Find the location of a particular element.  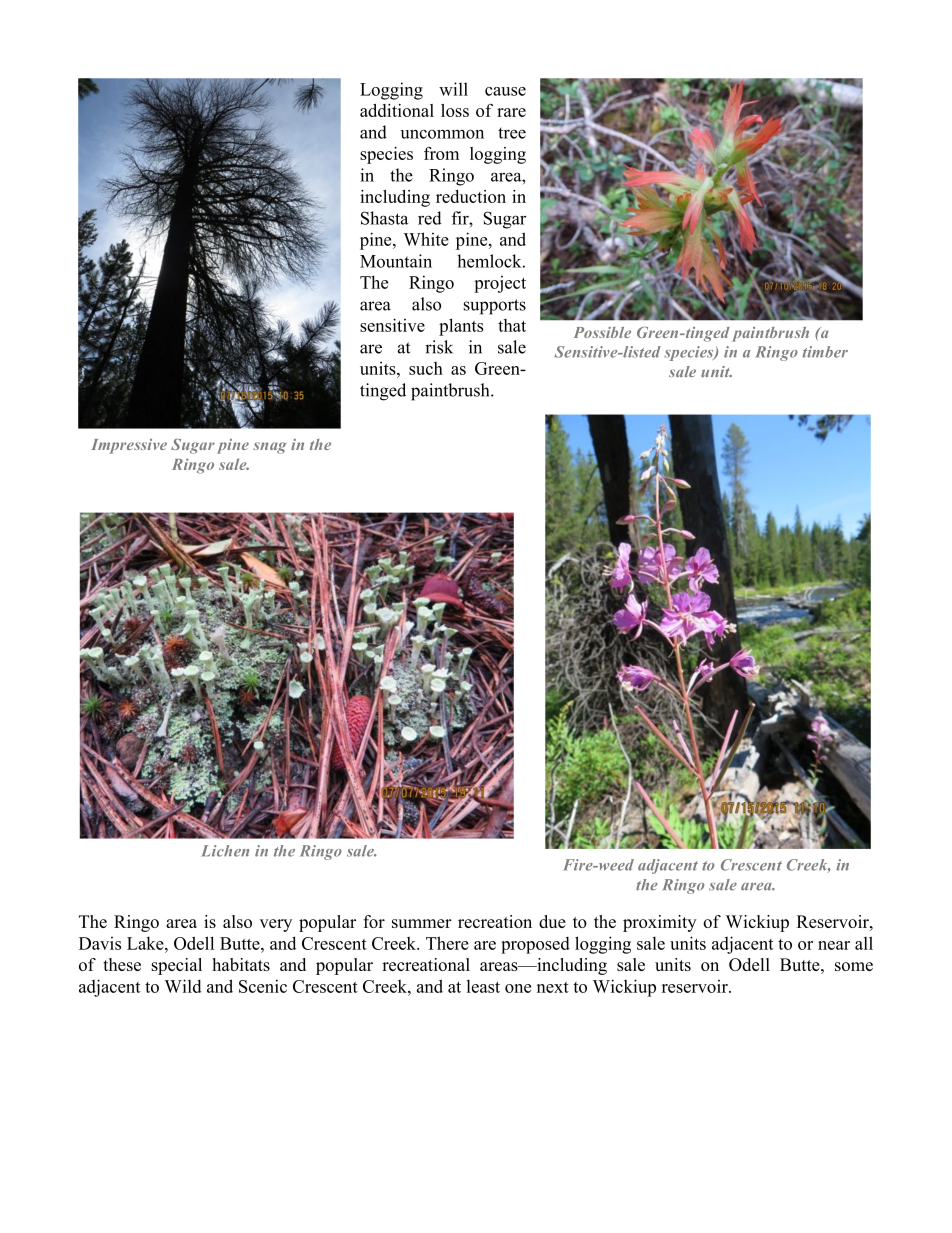

special is located at coordinates (177, 966).
